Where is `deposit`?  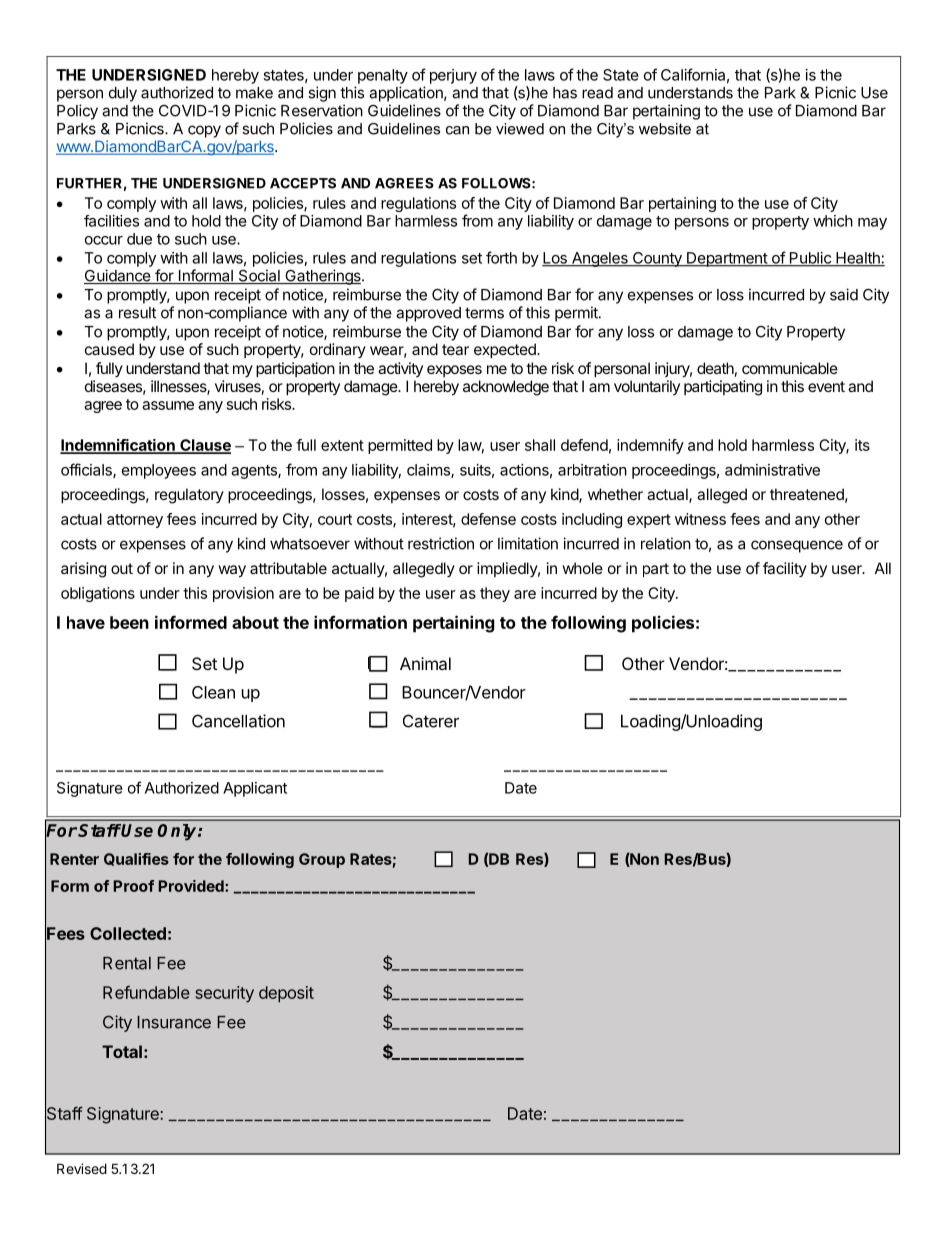 deposit is located at coordinates (286, 994).
